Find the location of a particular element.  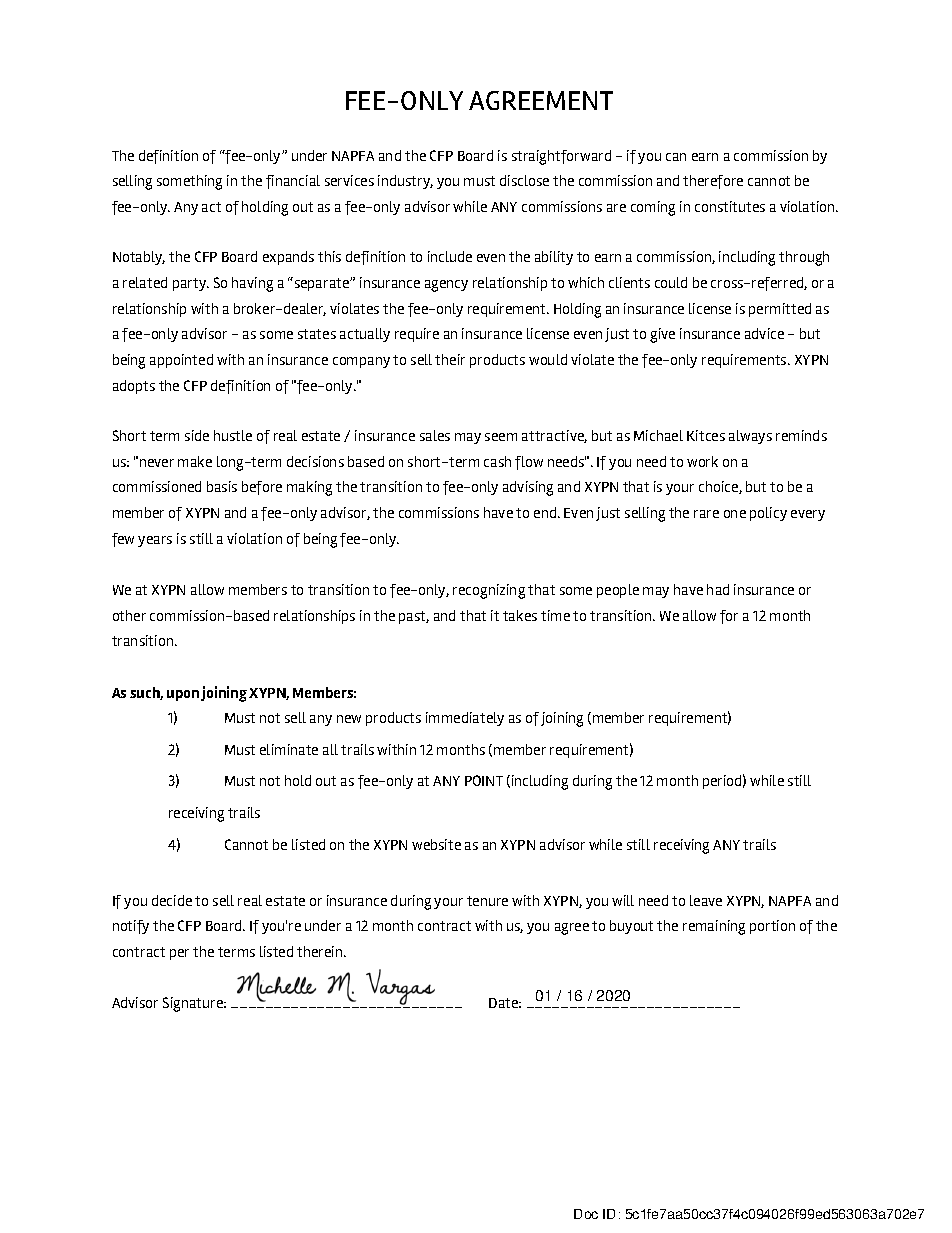

disclose is located at coordinates (524, 180).
